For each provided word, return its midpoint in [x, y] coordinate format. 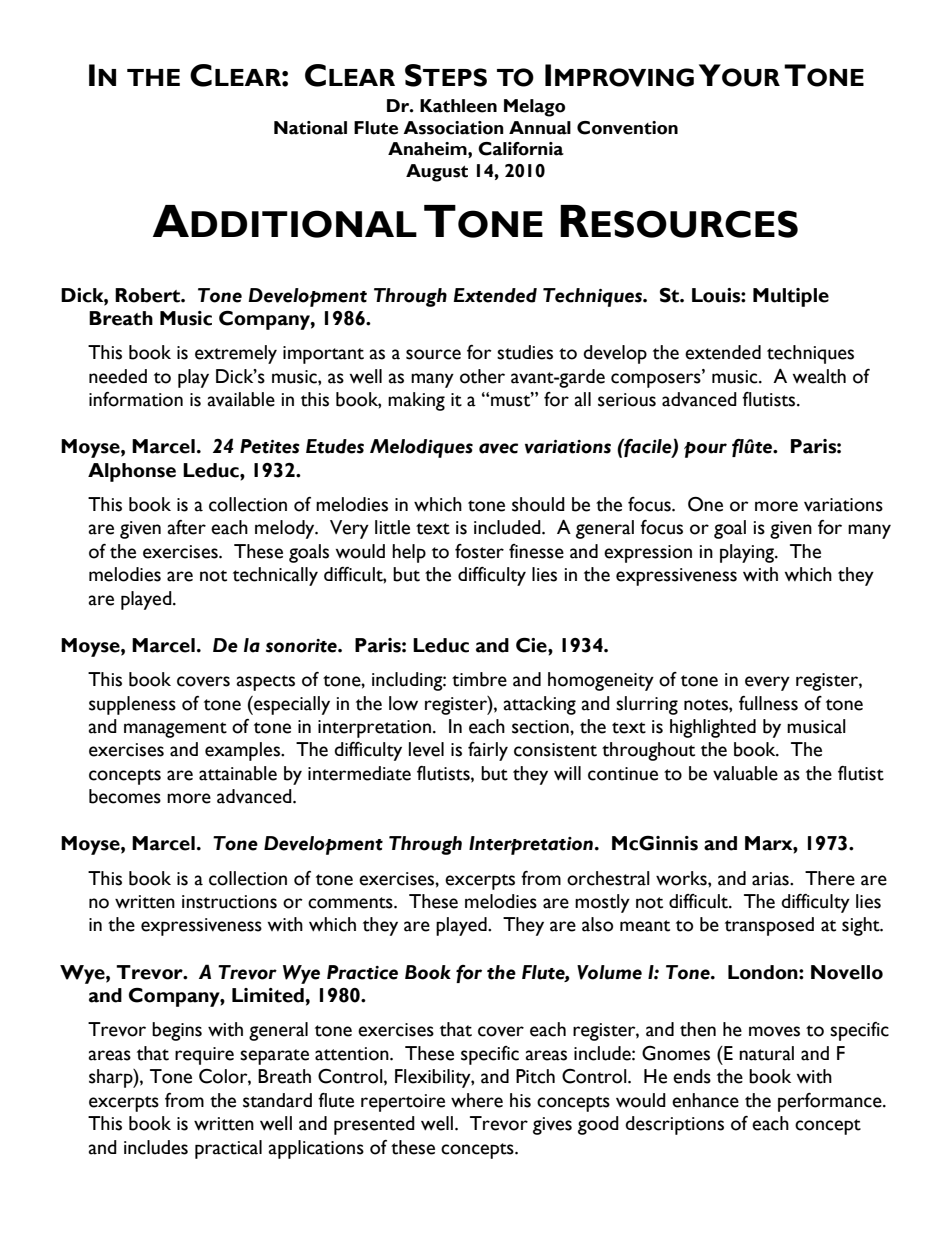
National [310, 128]
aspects [266, 683]
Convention [627, 128]
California [521, 149]
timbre [479, 679]
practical [228, 1149]
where [477, 1100]
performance [831, 1102]
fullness [768, 703]
